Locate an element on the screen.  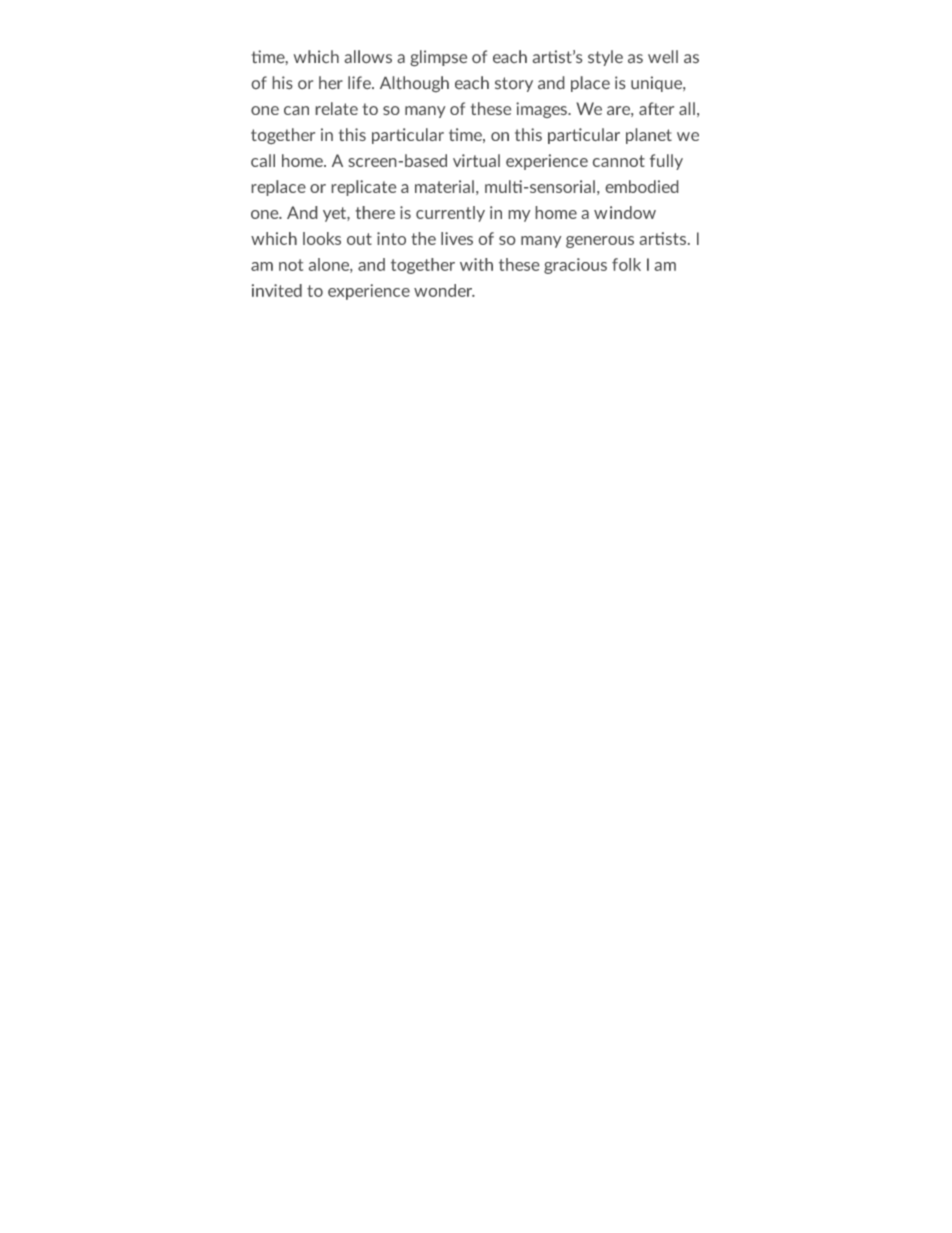
allows is located at coordinates (368, 56).
